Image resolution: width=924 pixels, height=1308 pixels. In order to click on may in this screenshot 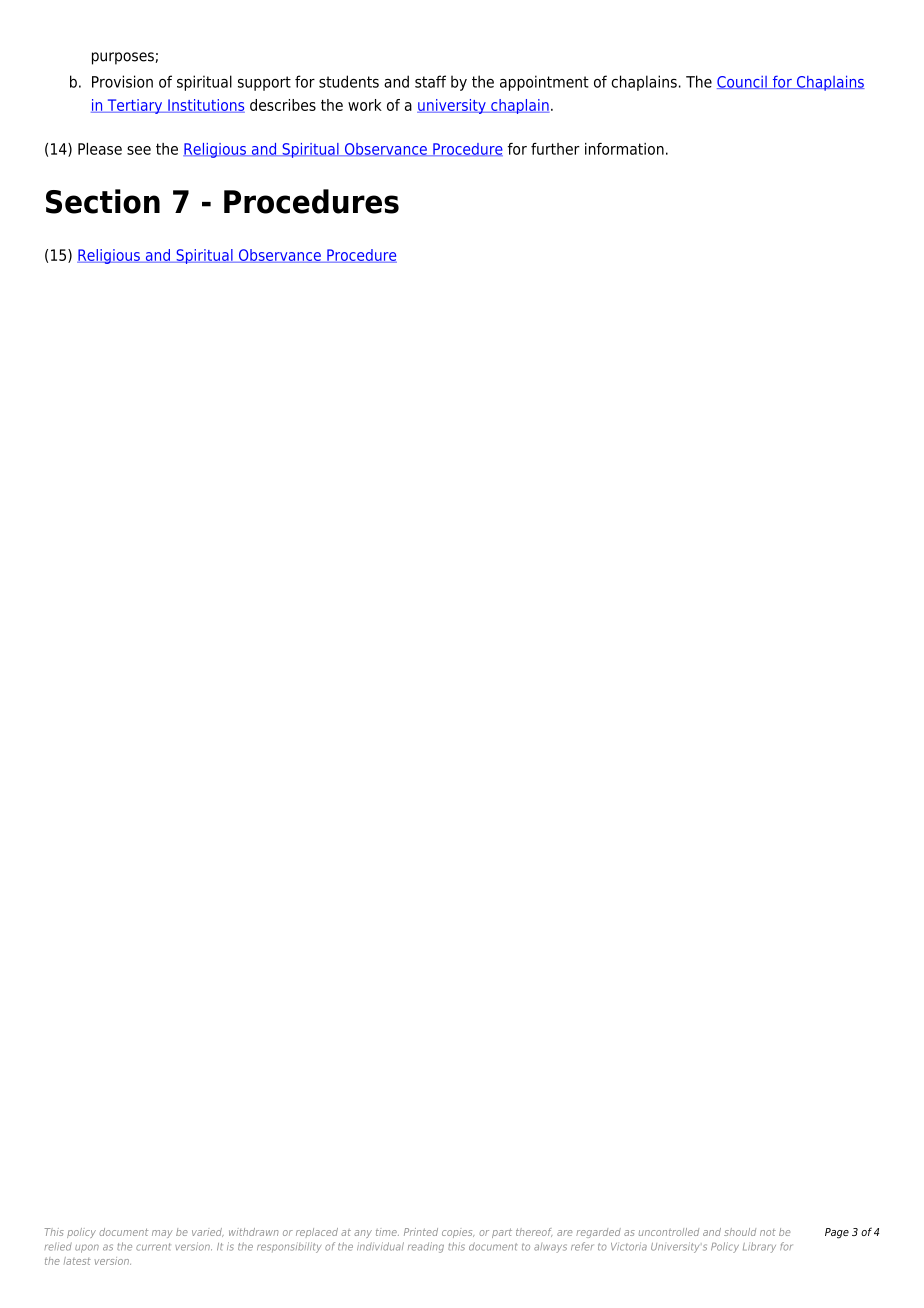, I will do `click(162, 1234)`.
